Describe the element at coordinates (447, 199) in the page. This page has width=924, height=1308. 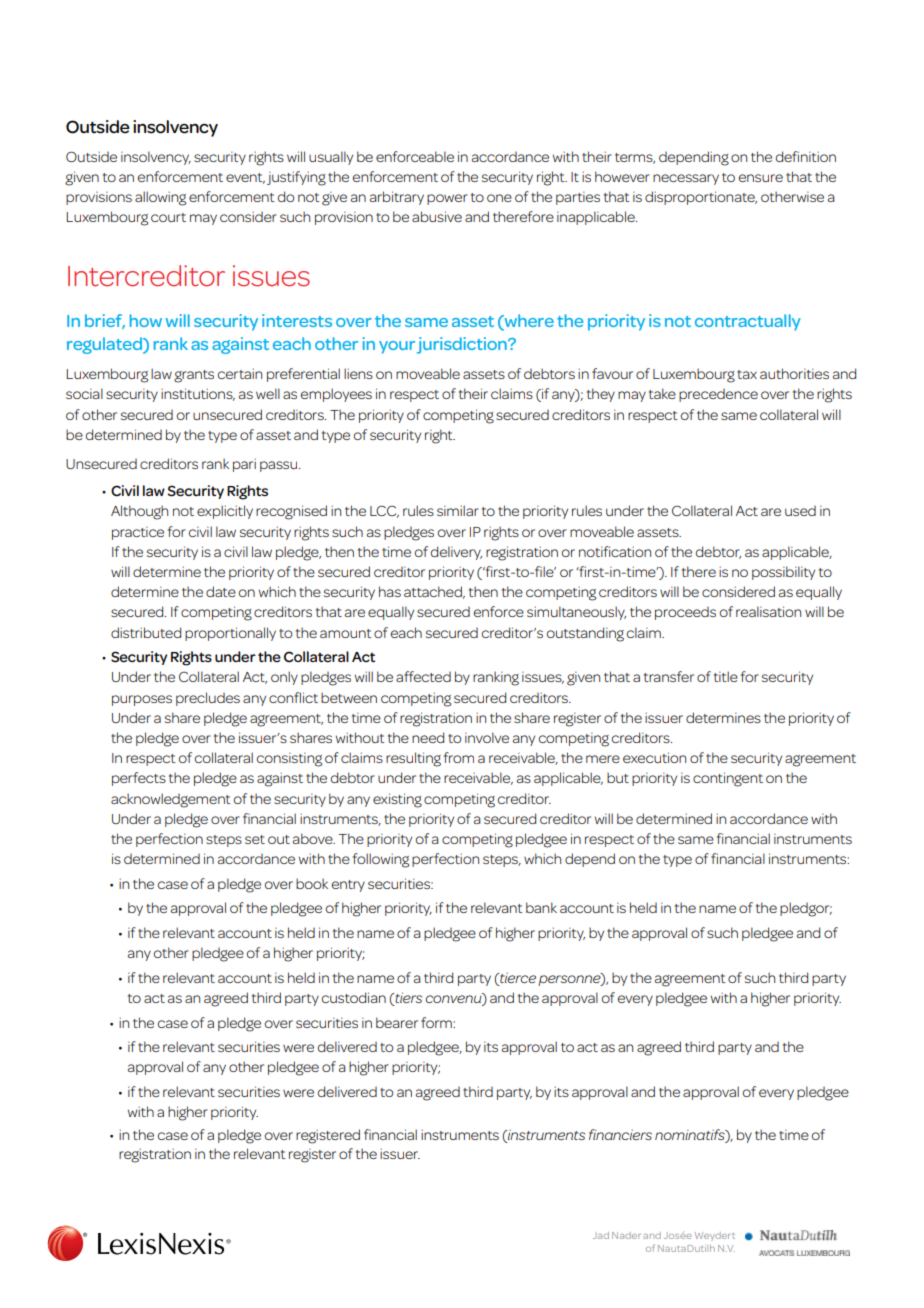
I see `power` at that location.
